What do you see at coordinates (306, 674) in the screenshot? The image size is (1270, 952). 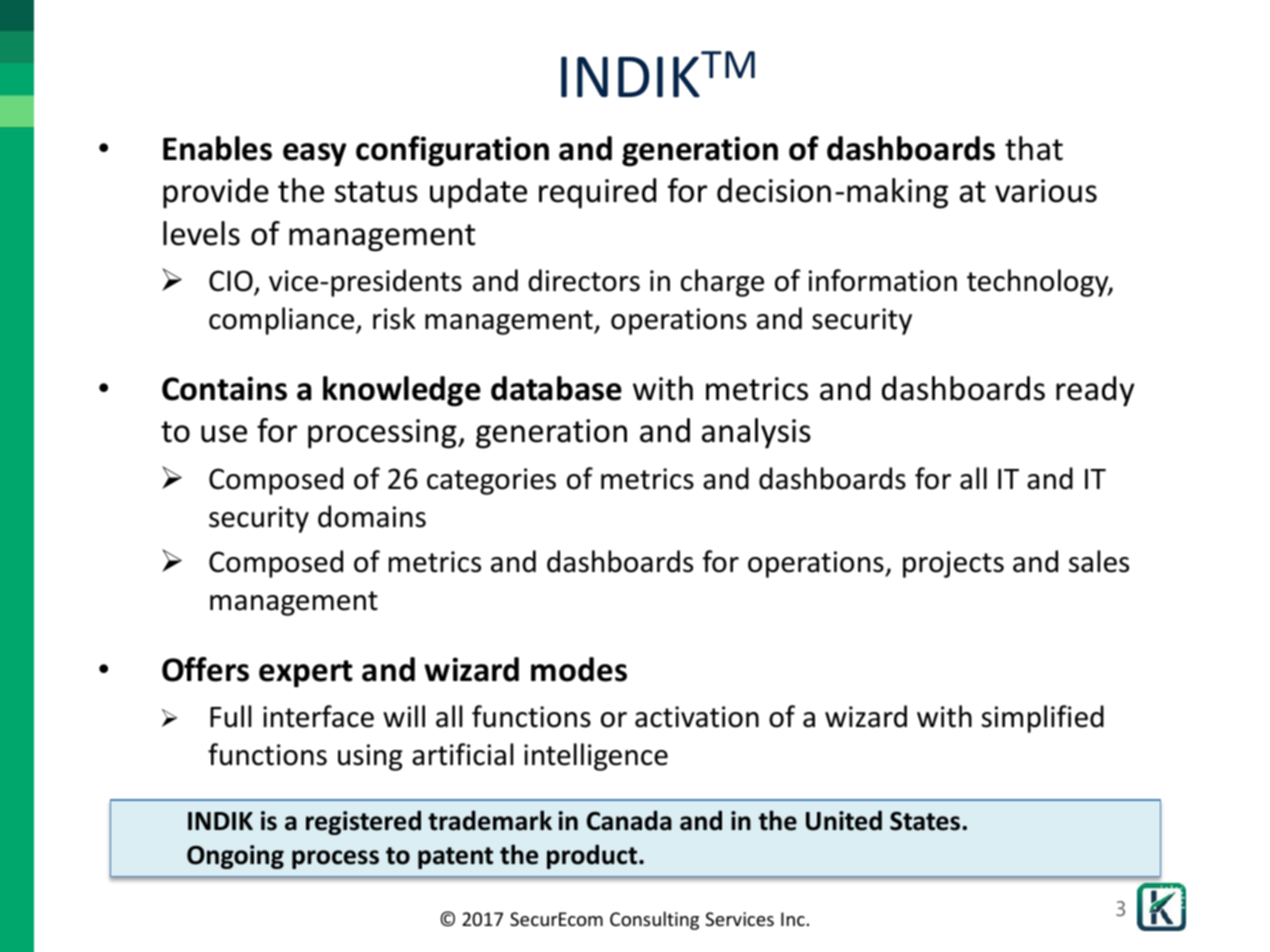 I see `expert` at bounding box center [306, 674].
